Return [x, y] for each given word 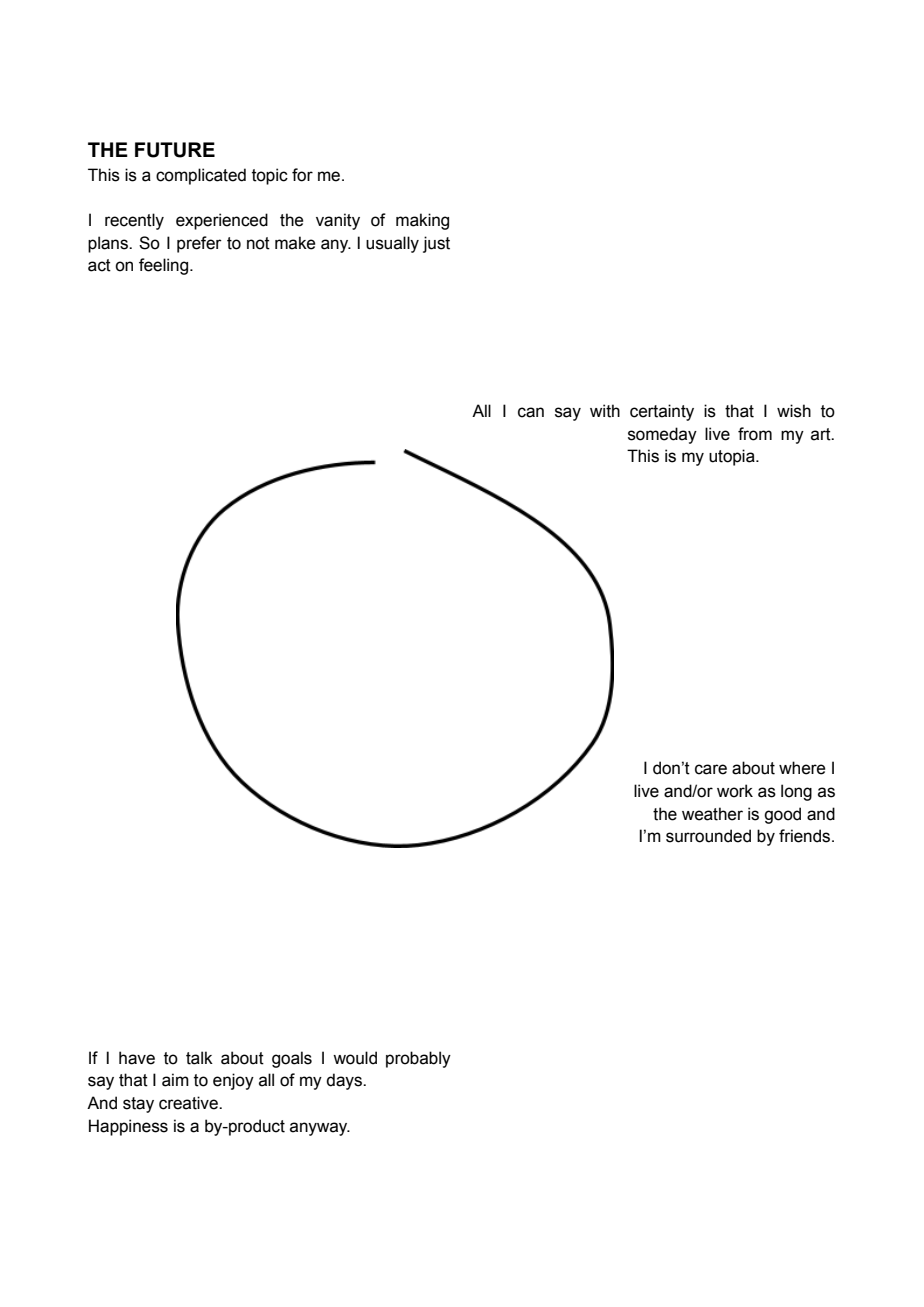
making [422, 221]
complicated [201, 176]
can [531, 412]
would [355, 1058]
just [436, 244]
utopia [733, 457]
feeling [165, 266]
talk [199, 1058]
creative [189, 1103]
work [735, 791]
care [711, 769]
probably [418, 1059]
